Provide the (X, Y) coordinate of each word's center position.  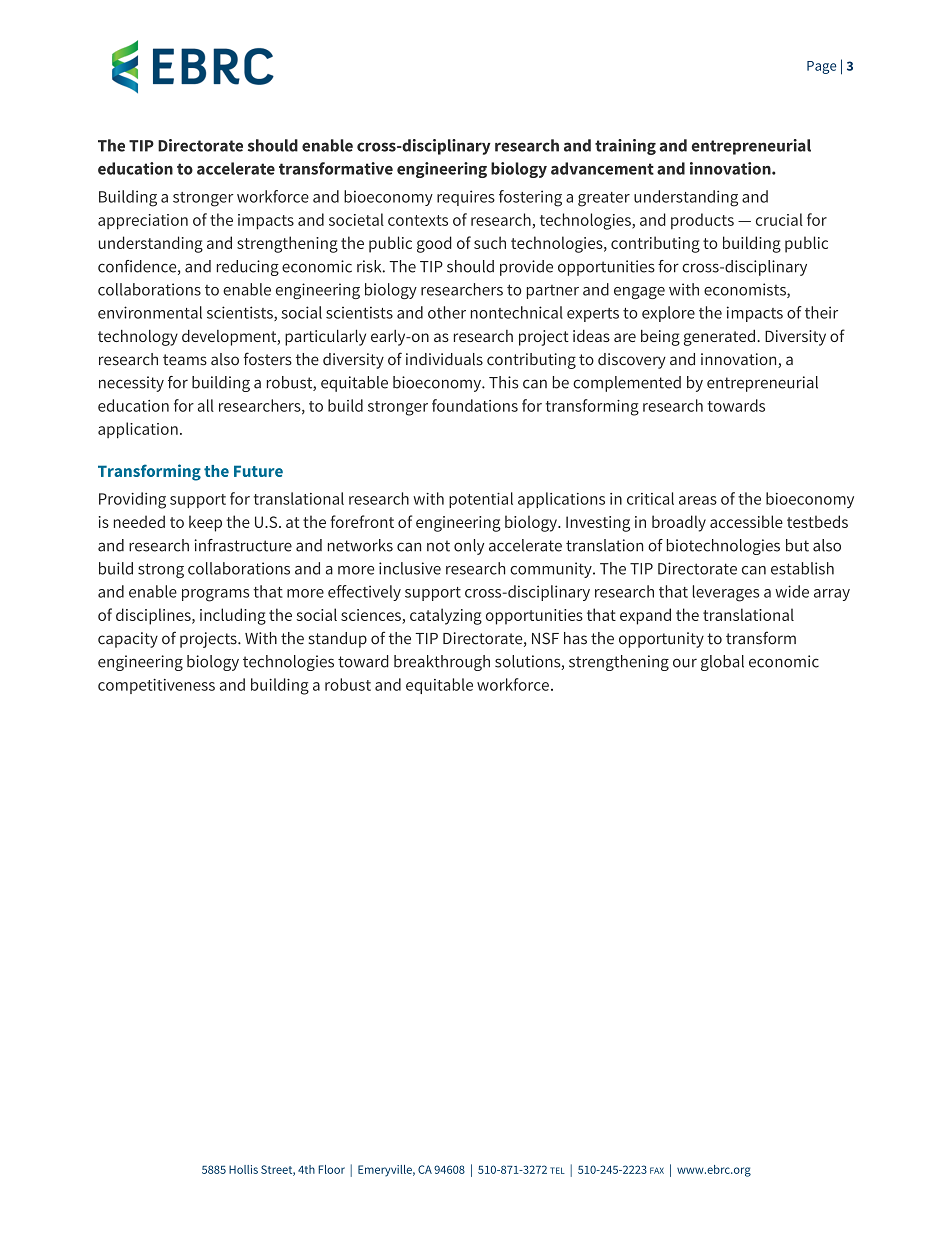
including (233, 616)
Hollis (243, 1169)
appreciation (143, 222)
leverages (726, 593)
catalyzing (446, 616)
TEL (557, 1170)
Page (821, 67)
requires (466, 198)
